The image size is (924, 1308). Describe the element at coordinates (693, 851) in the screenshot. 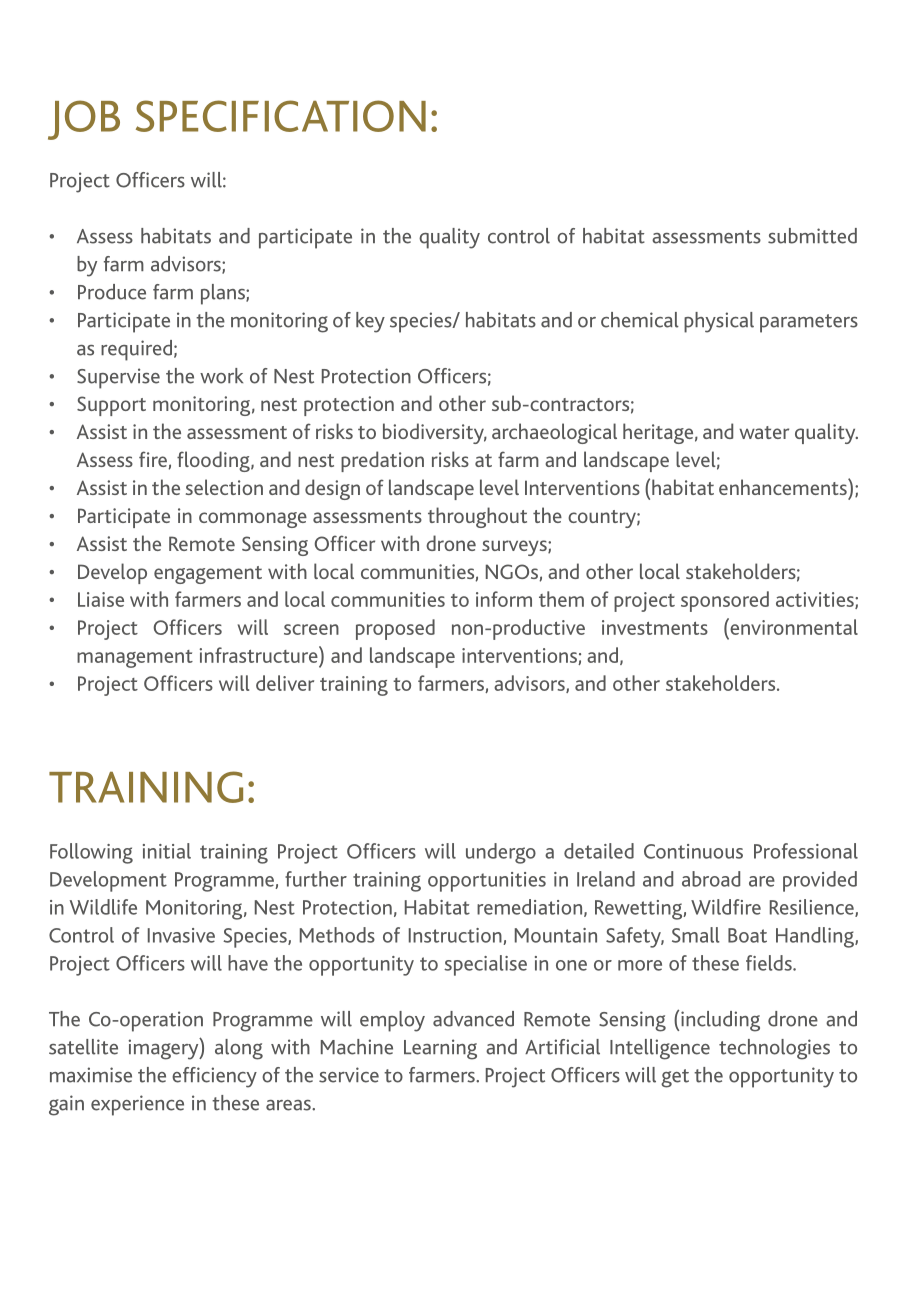

I see `Continuous` at that location.
